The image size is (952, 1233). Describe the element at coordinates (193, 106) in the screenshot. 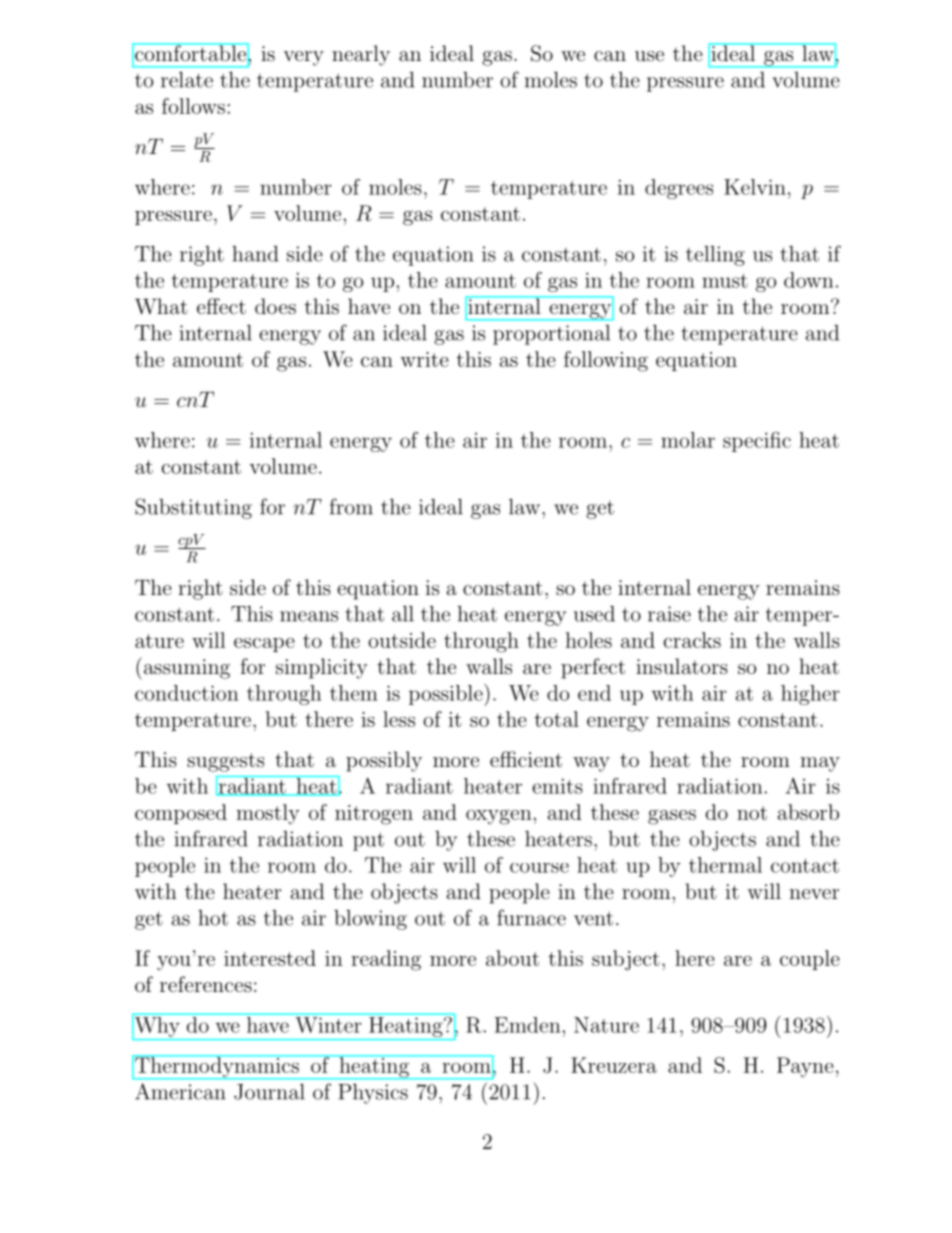

I see `follows` at that location.
